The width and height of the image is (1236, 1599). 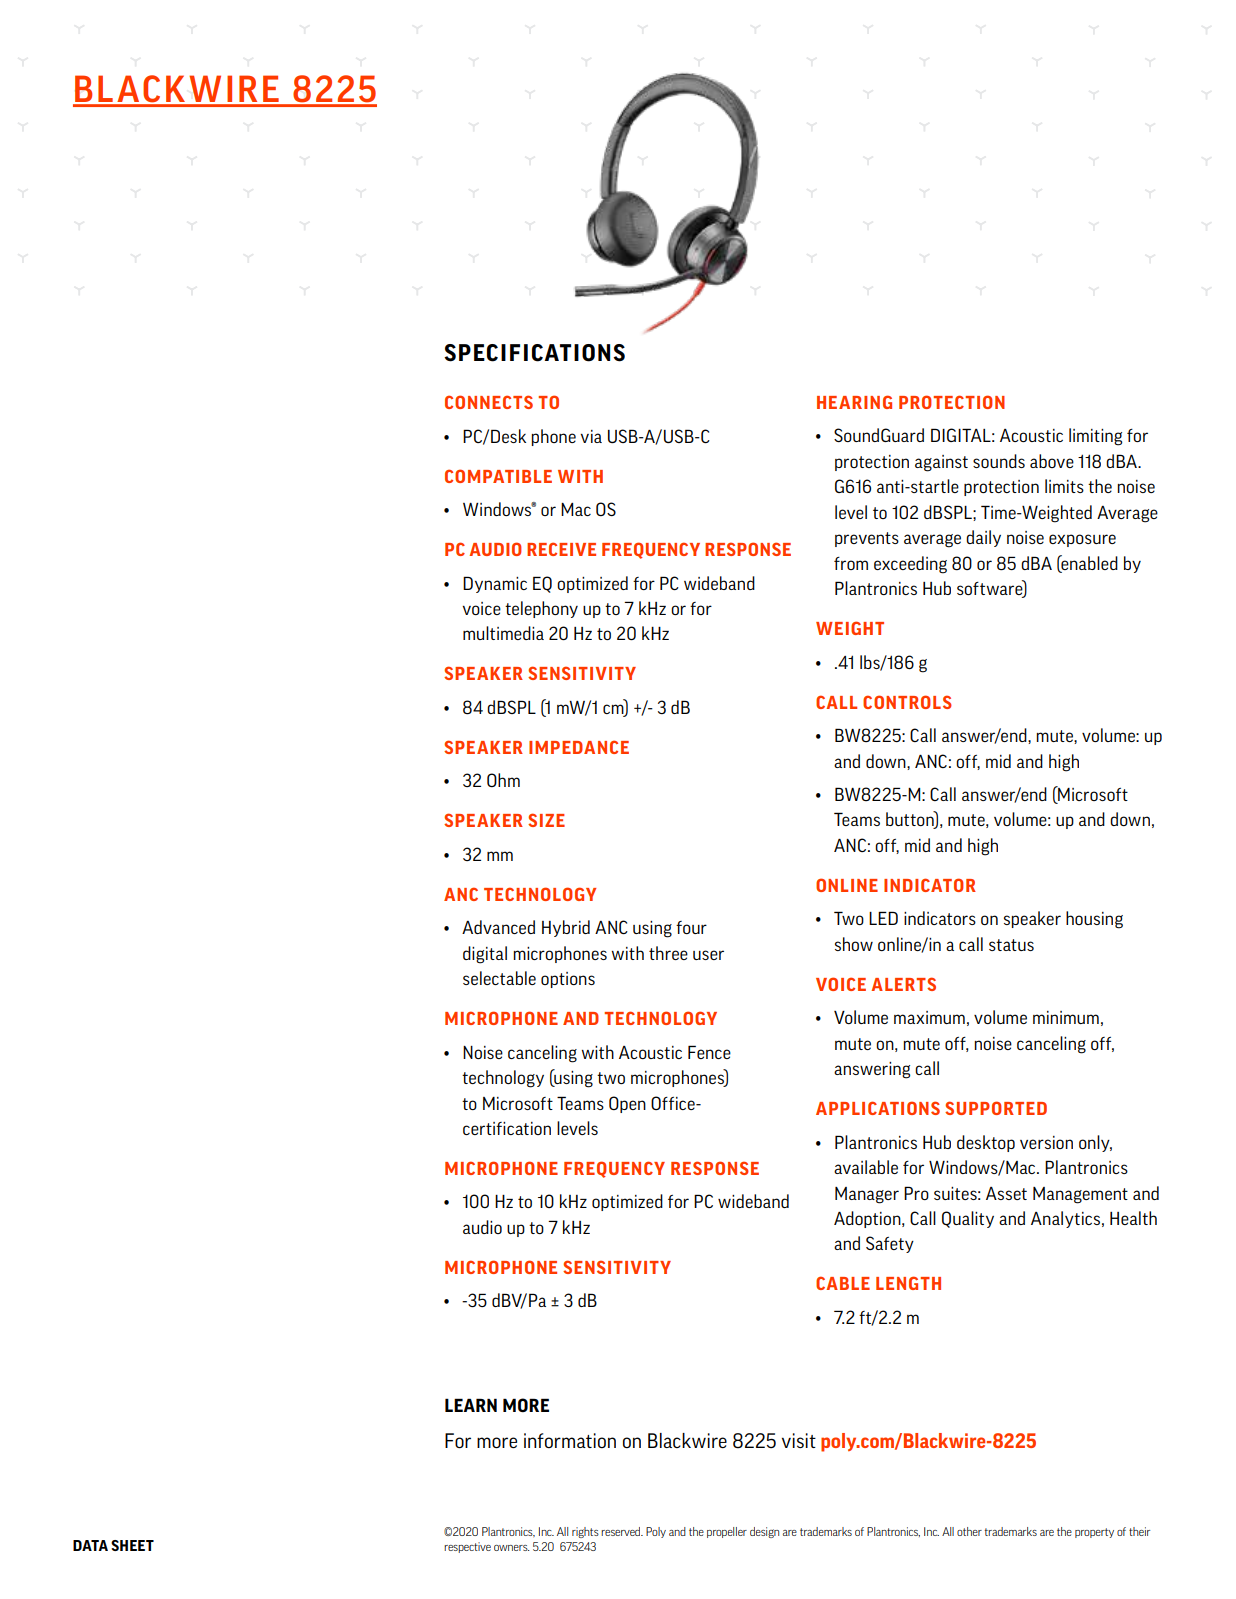 I want to click on status, so click(x=1011, y=945).
